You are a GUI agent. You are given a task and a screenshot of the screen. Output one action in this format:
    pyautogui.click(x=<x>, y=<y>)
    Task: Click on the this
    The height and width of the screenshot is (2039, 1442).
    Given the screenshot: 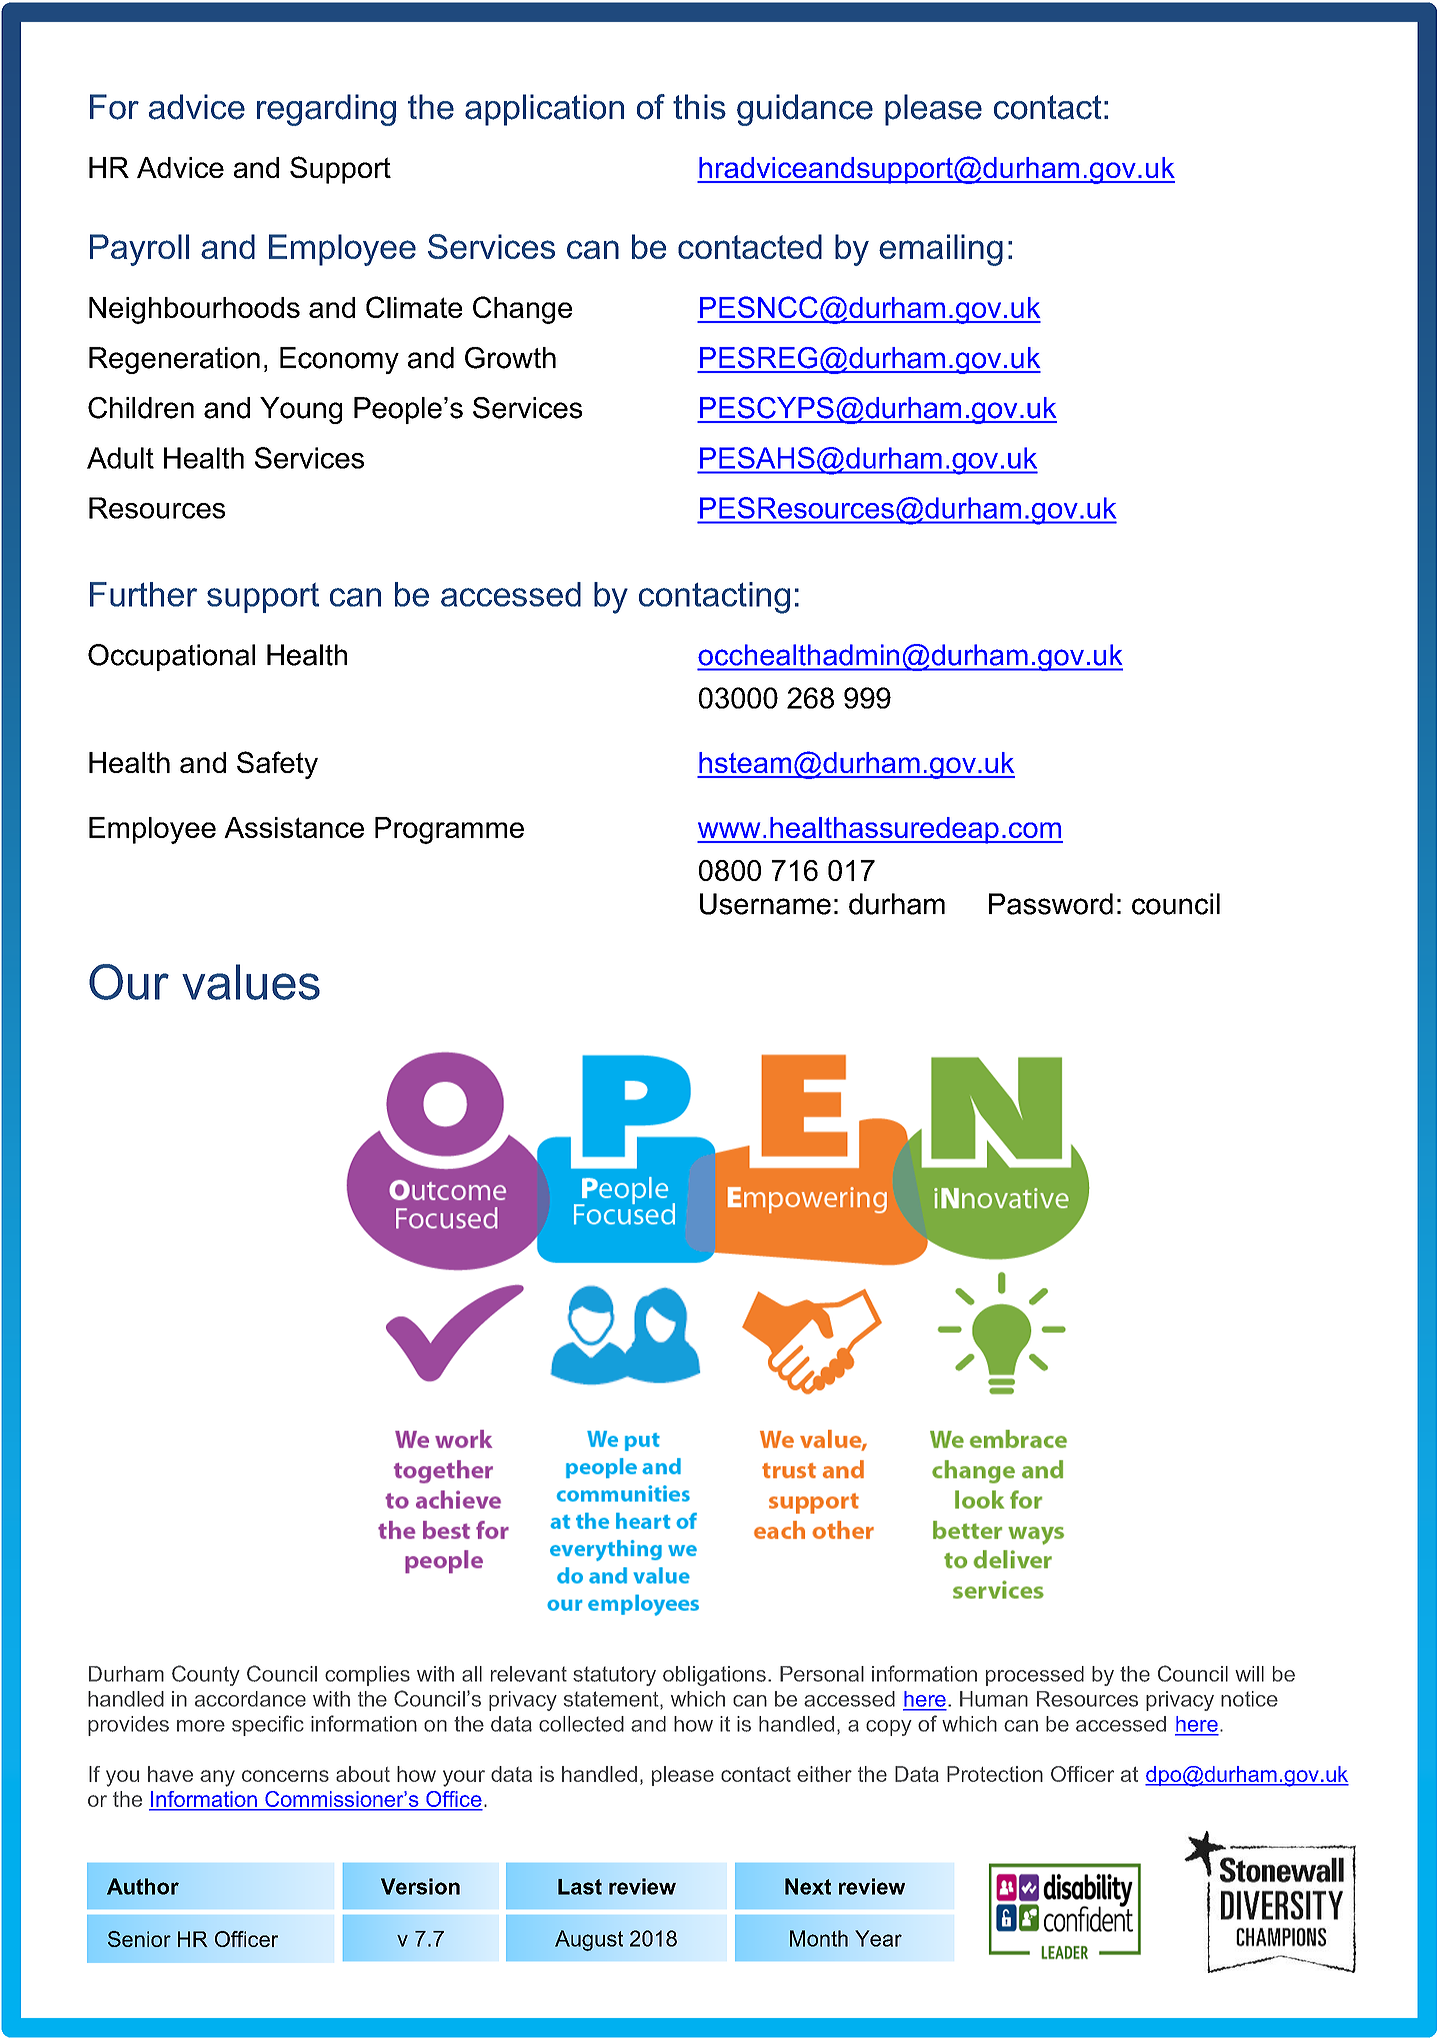 What is the action you would take?
    pyautogui.click(x=699, y=107)
